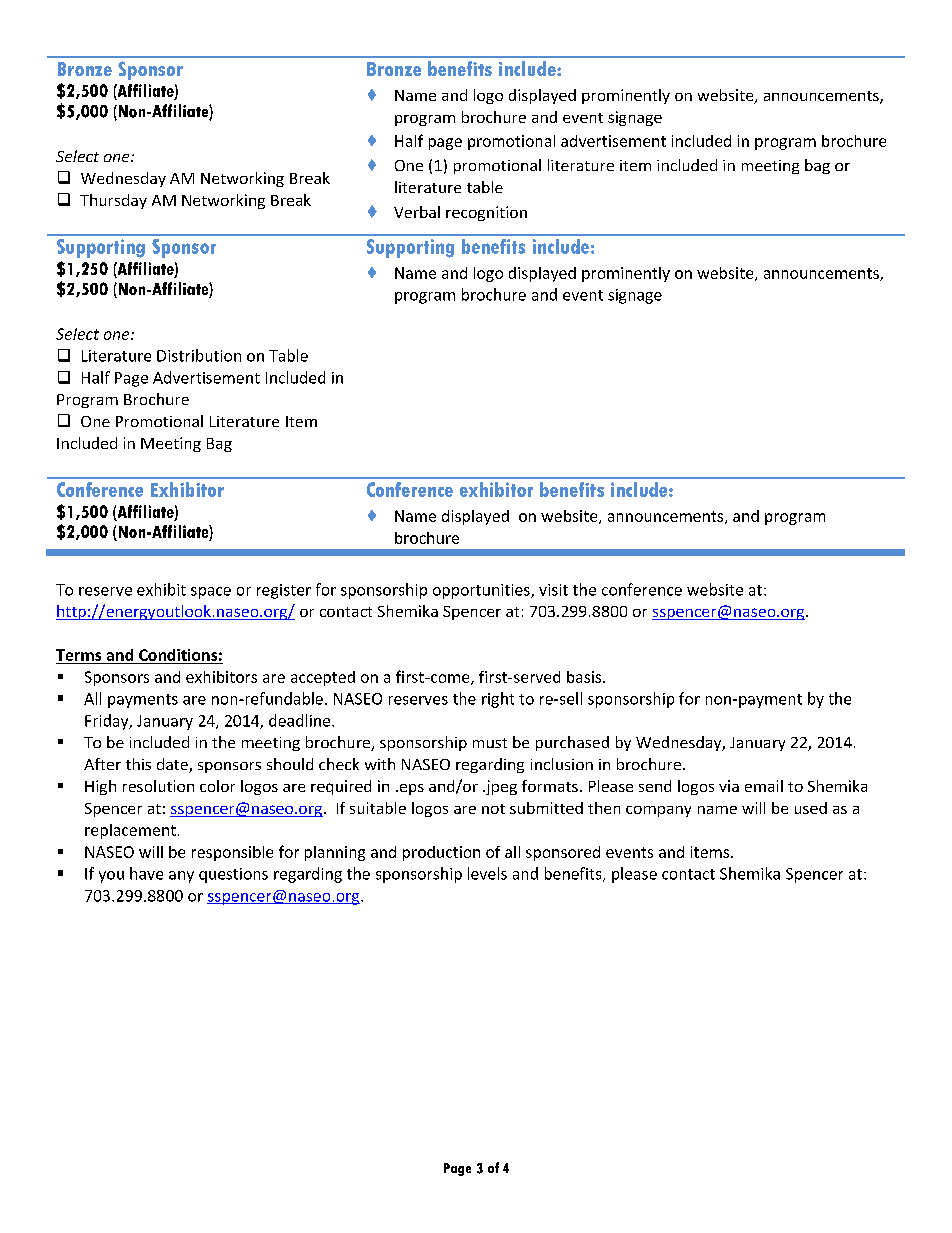 The width and height of the document is (952, 1233). What do you see at coordinates (417, 212) in the document?
I see `Verbal` at bounding box center [417, 212].
